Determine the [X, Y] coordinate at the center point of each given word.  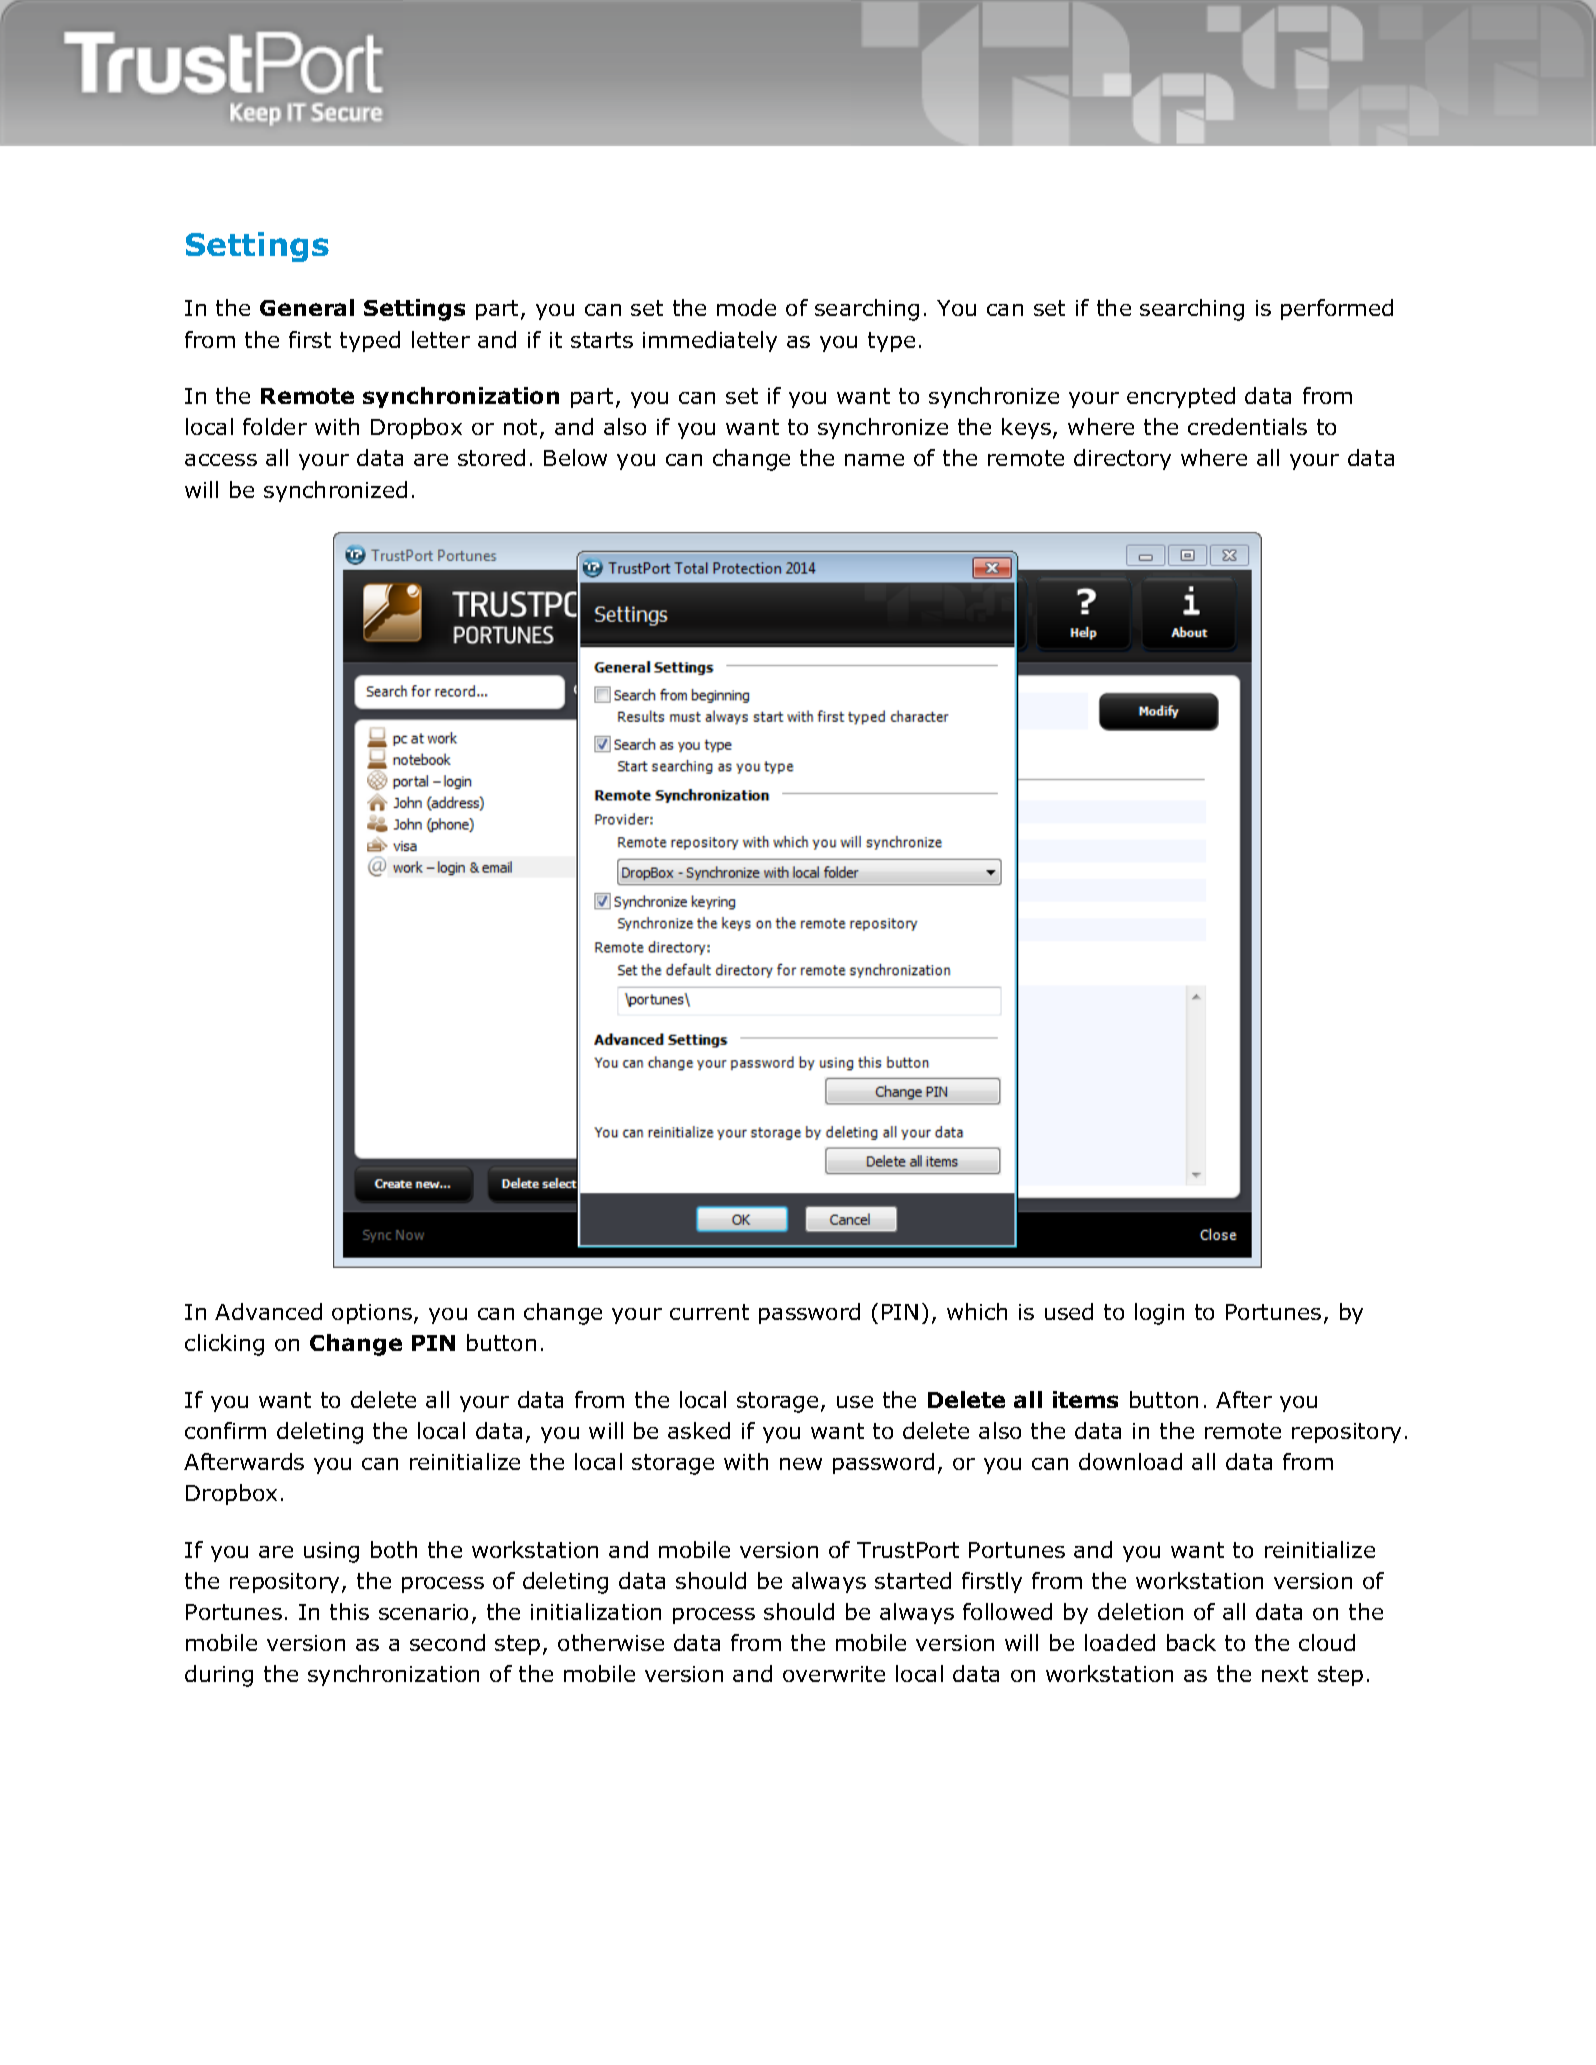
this [349, 1611]
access [221, 460]
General [307, 307]
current [709, 1312]
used [1069, 1311]
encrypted [1181, 397]
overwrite [834, 1674]
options [372, 1314]
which [977, 1311]
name [874, 460]
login [1159, 1314]
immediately [710, 341]
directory [1122, 459]
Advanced [268, 1311]
